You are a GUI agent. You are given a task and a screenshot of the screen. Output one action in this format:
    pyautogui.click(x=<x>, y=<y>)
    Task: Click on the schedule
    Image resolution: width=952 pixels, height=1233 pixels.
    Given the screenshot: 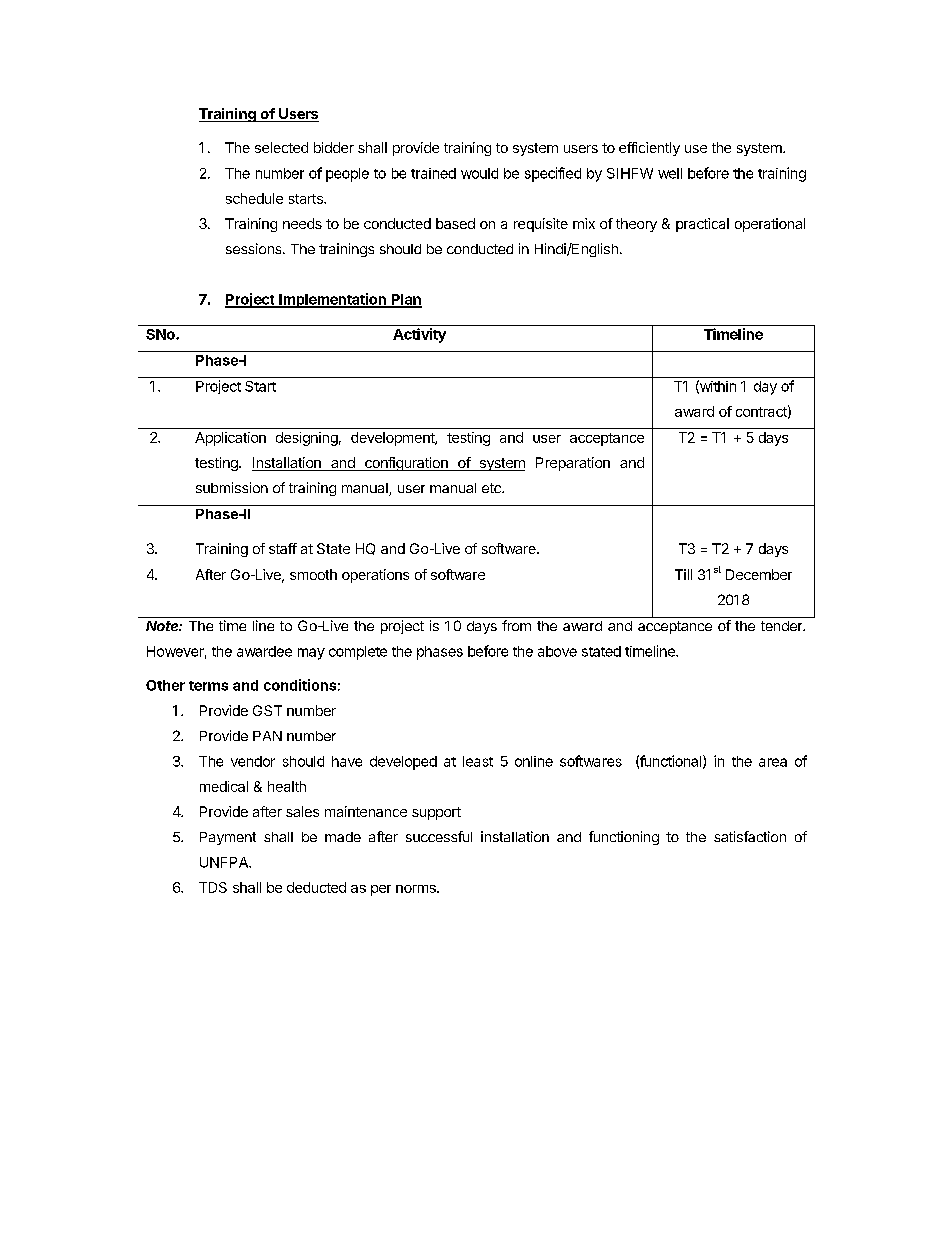 What is the action you would take?
    pyautogui.click(x=254, y=198)
